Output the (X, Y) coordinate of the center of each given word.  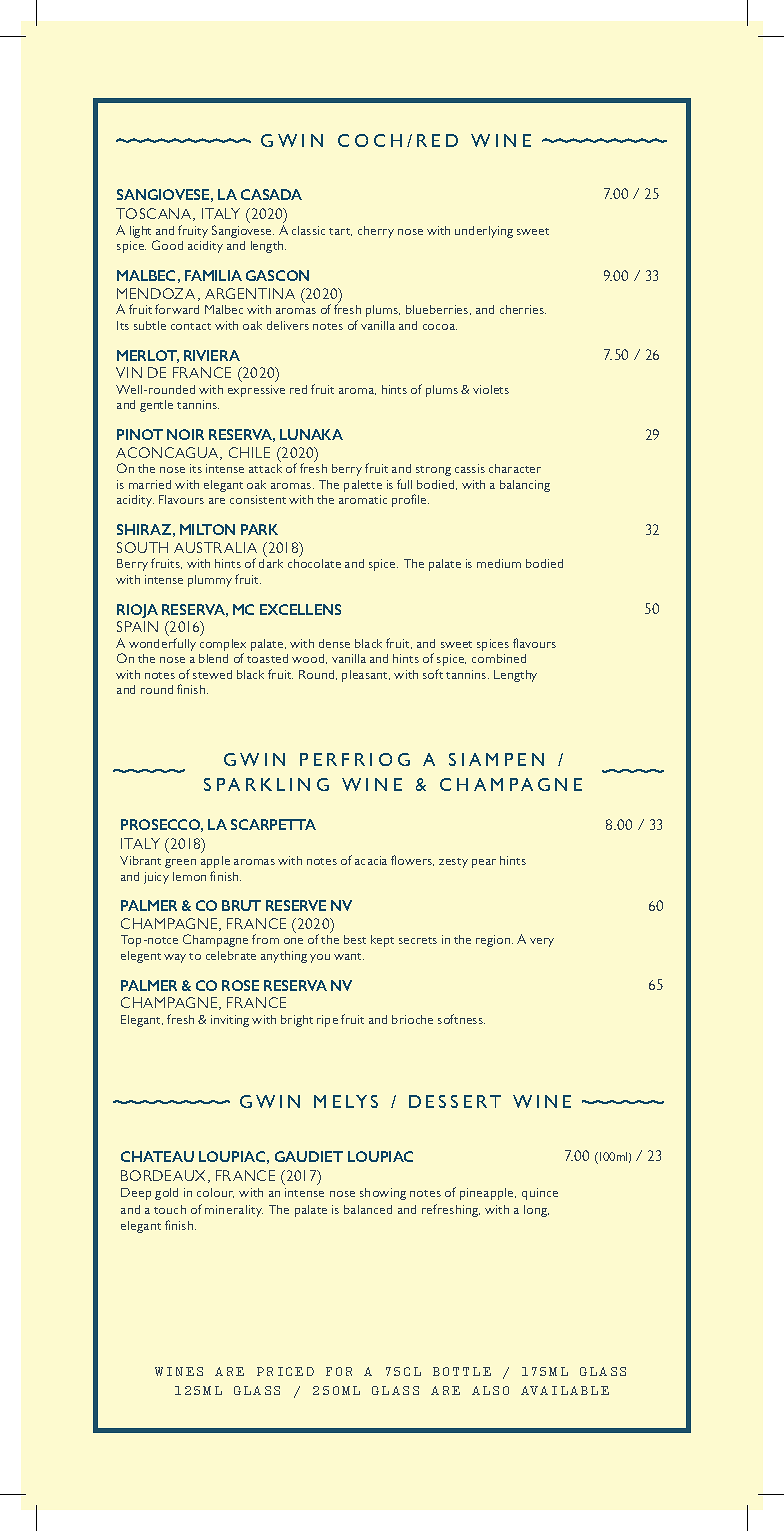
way (175, 958)
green (180, 863)
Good (167, 245)
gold (166, 1194)
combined (499, 658)
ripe (327, 1021)
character (515, 468)
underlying (484, 232)
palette (363, 486)
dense (334, 643)
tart (340, 232)
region (494, 941)
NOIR (185, 434)
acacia (371, 860)
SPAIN (137, 626)
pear (484, 863)
